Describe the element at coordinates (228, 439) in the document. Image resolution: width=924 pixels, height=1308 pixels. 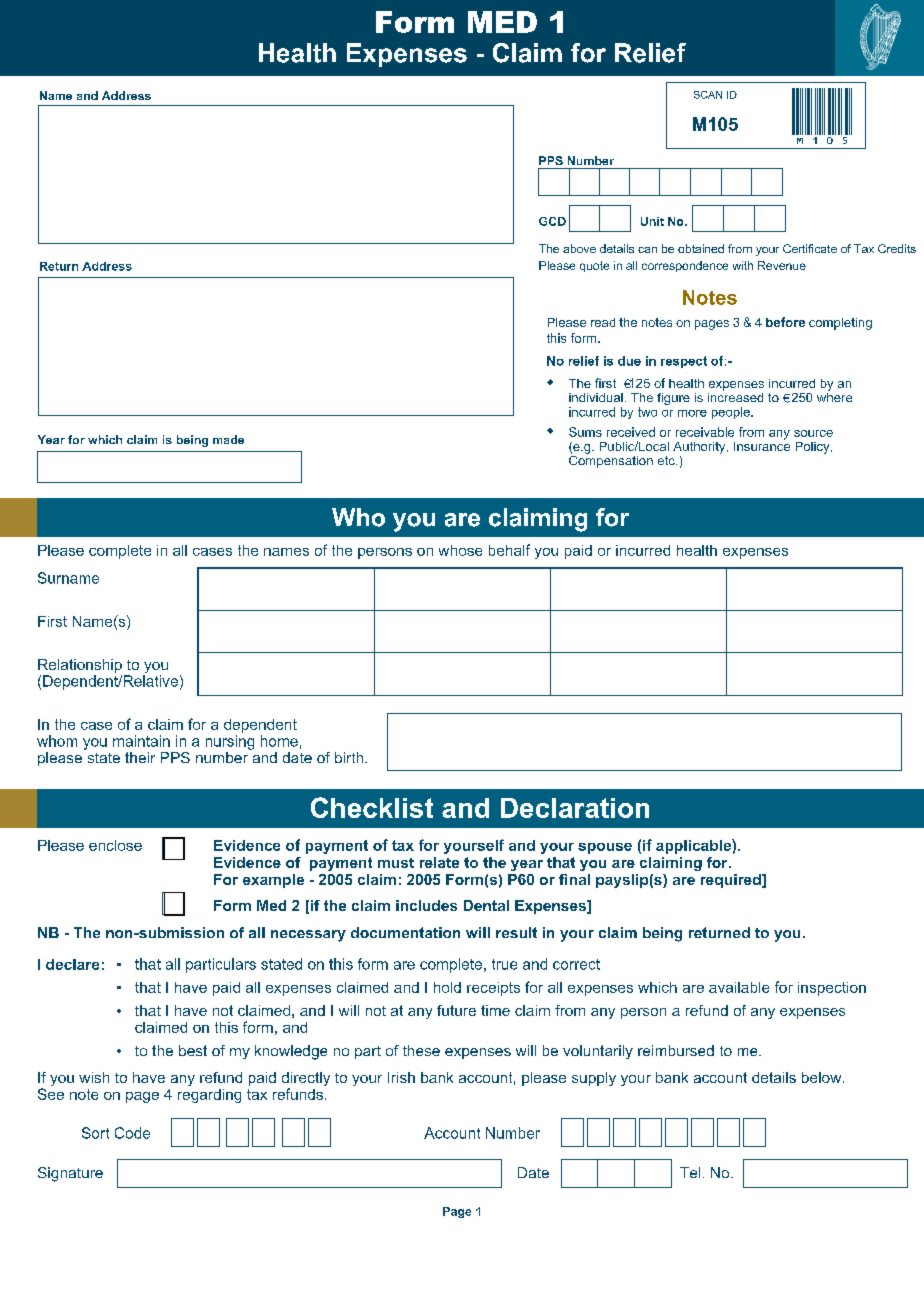
I see `made` at that location.
